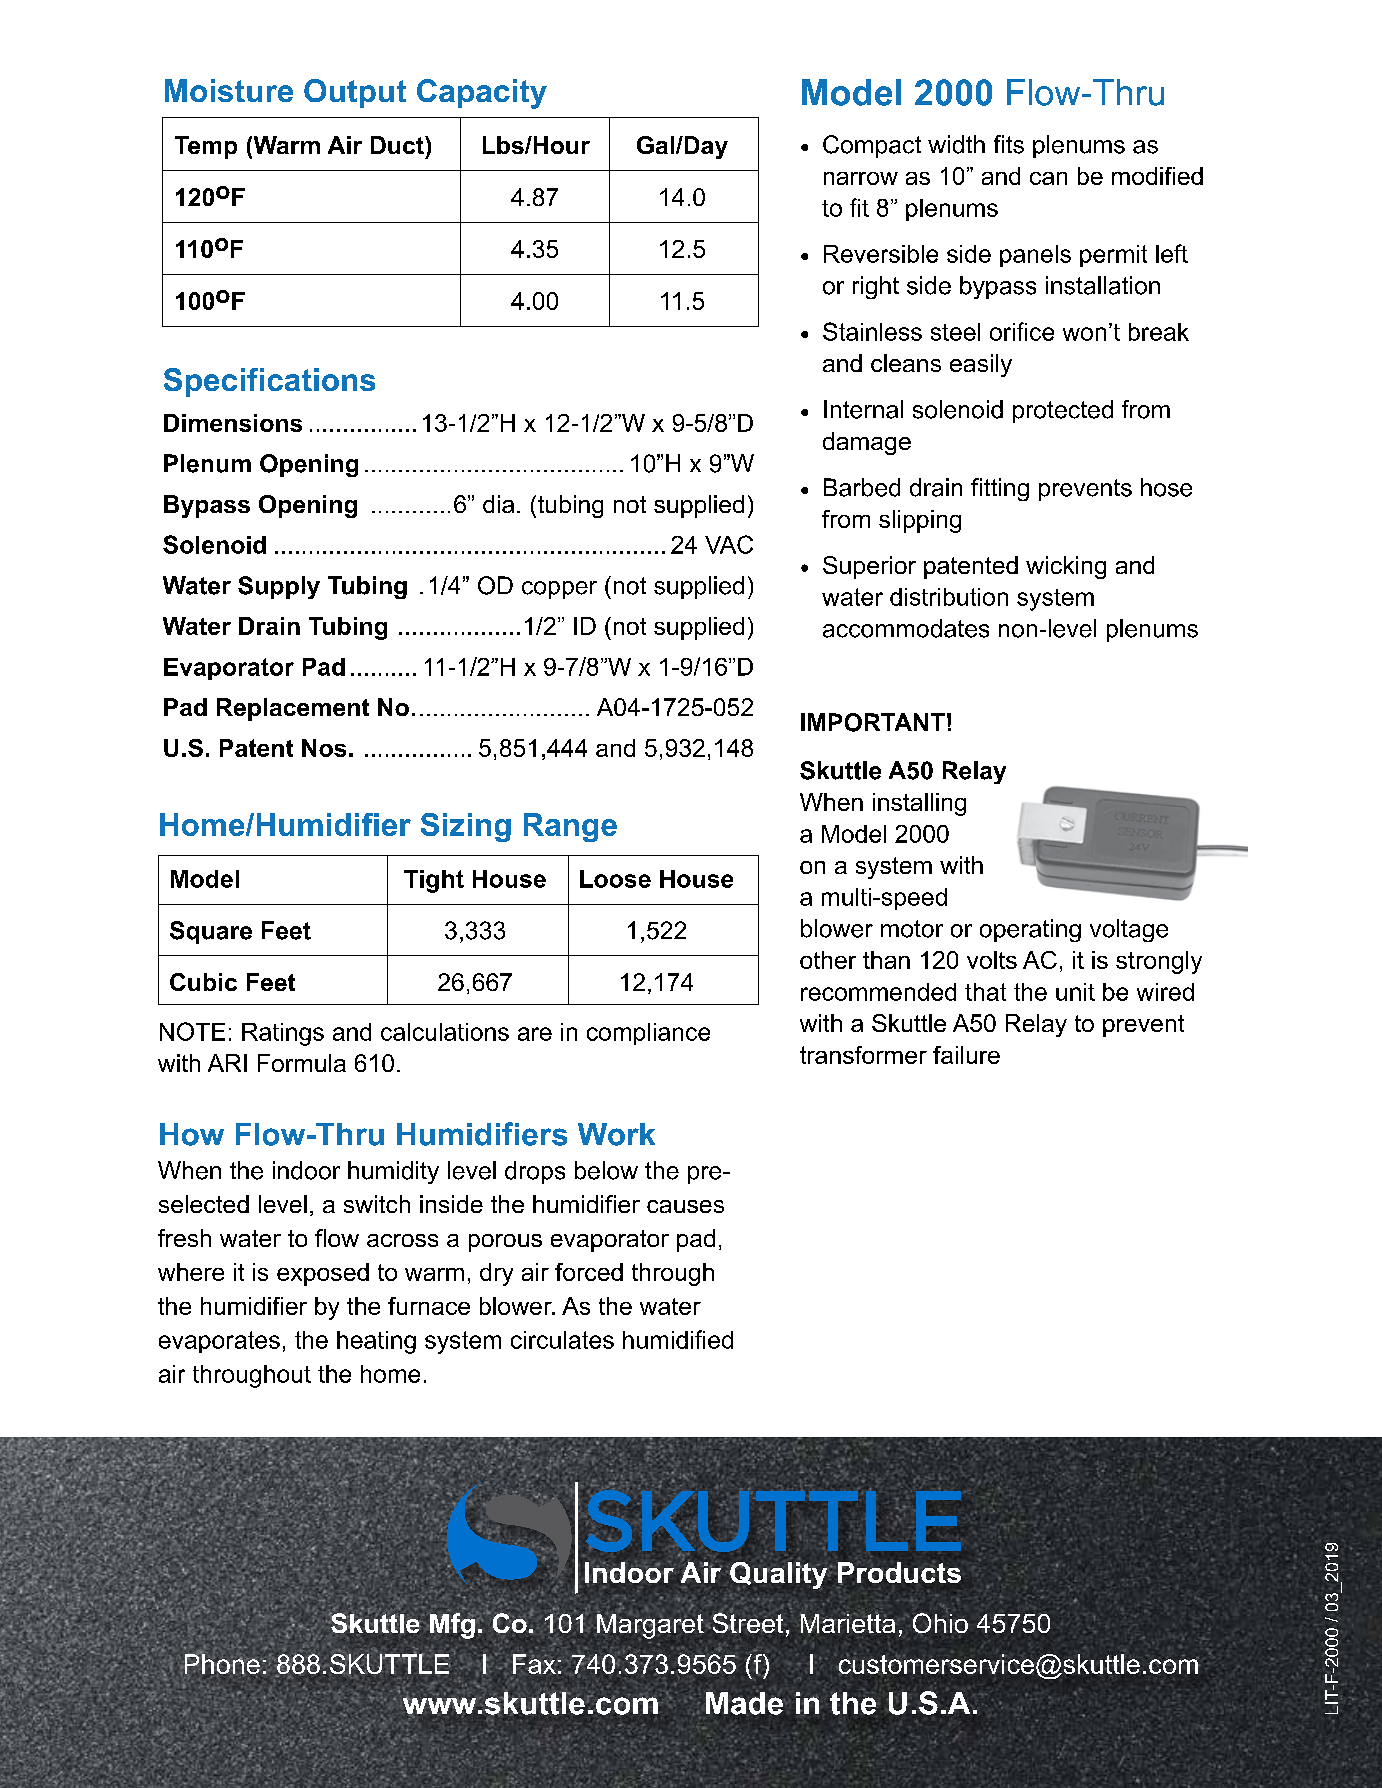 The image size is (1382, 1788). Describe the element at coordinates (650, 1625) in the screenshot. I see `Margaret` at that location.
